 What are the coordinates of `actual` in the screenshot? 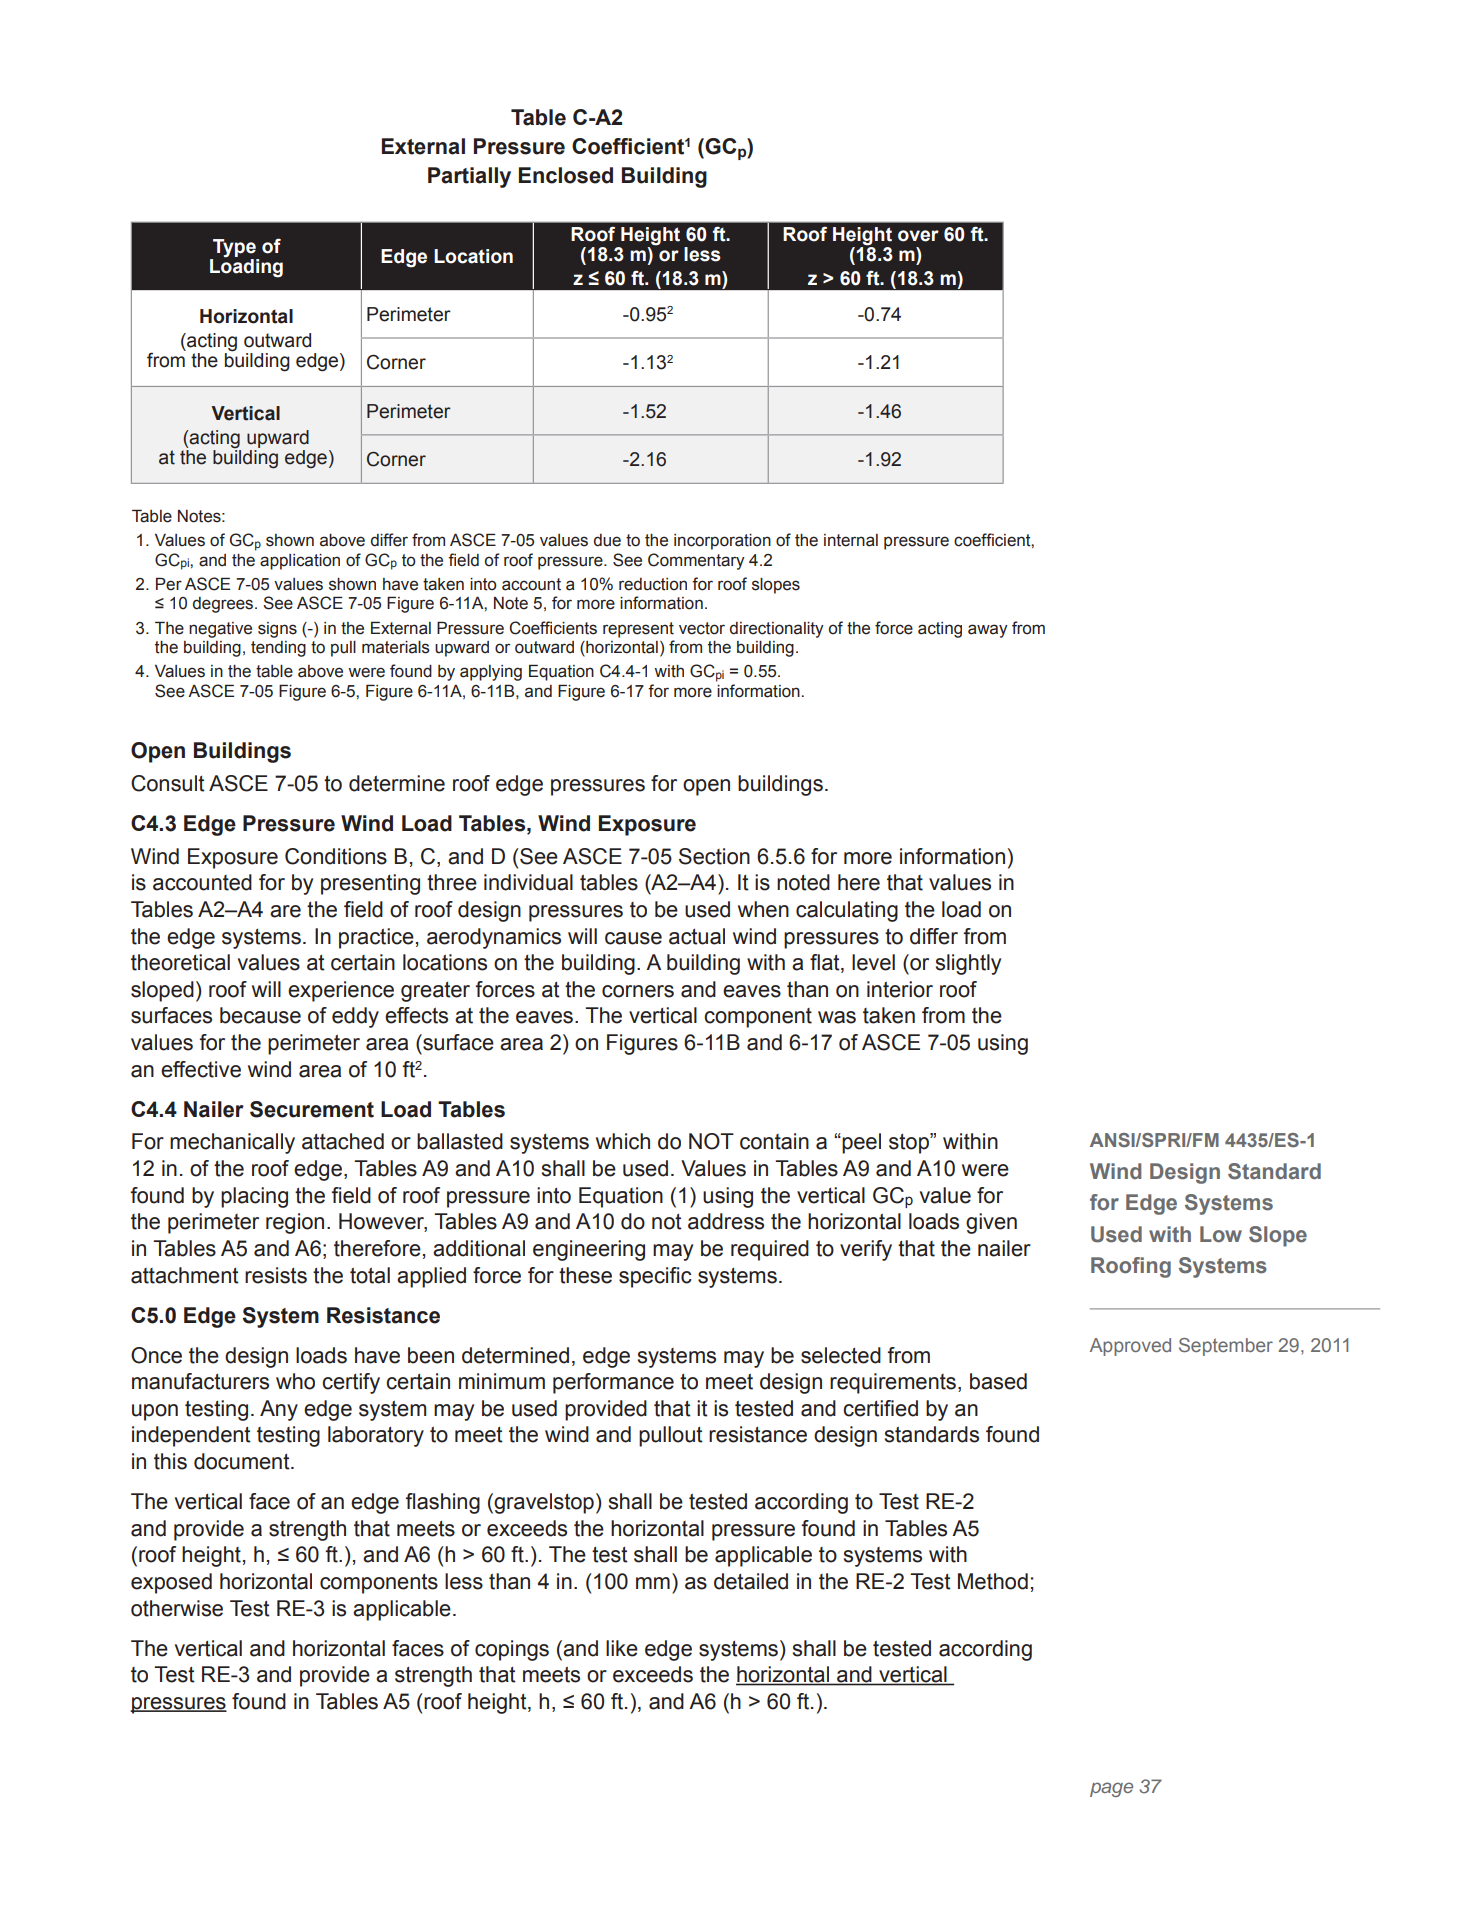 It's located at (697, 936).
